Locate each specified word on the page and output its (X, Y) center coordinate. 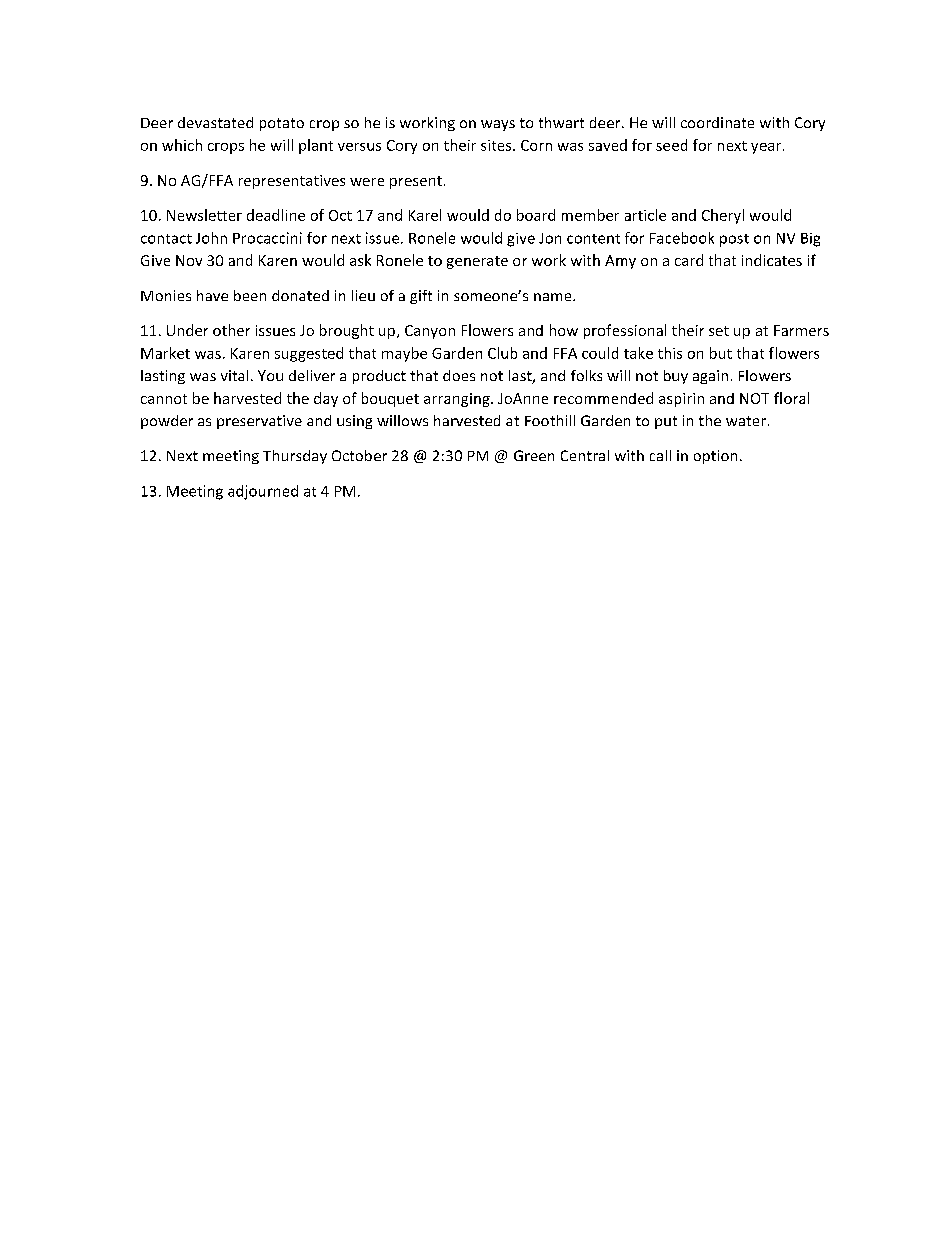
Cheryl (723, 216)
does (459, 375)
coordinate (717, 122)
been (250, 295)
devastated (215, 122)
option (715, 457)
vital (234, 375)
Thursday (295, 457)
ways (498, 125)
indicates (772, 260)
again (710, 377)
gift (421, 297)
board (536, 215)
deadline (276, 215)
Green (534, 455)
